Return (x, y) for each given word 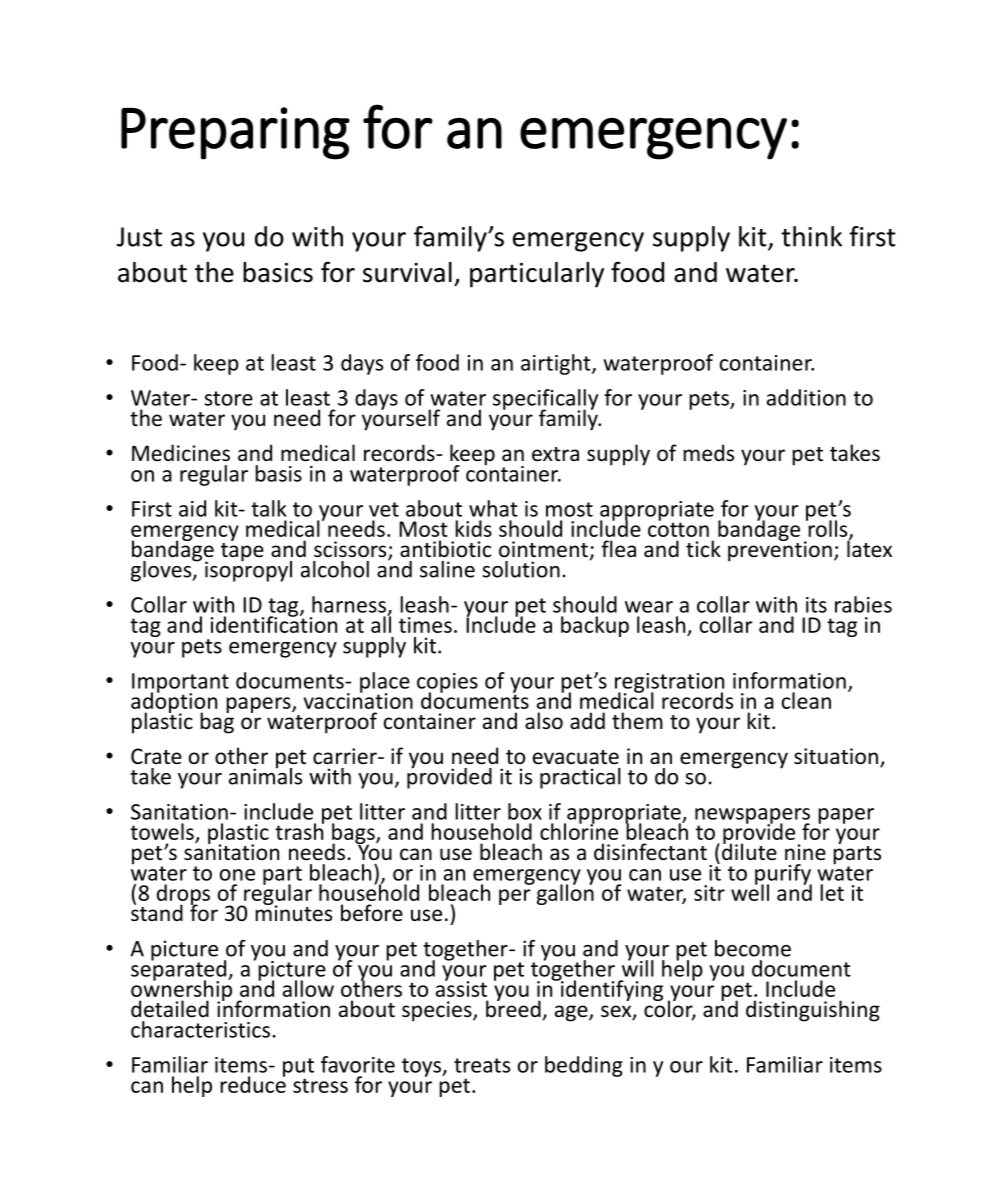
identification (274, 623)
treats (482, 1065)
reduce (253, 1083)
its (816, 605)
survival (407, 272)
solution (521, 569)
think (811, 236)
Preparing (235, 133)
